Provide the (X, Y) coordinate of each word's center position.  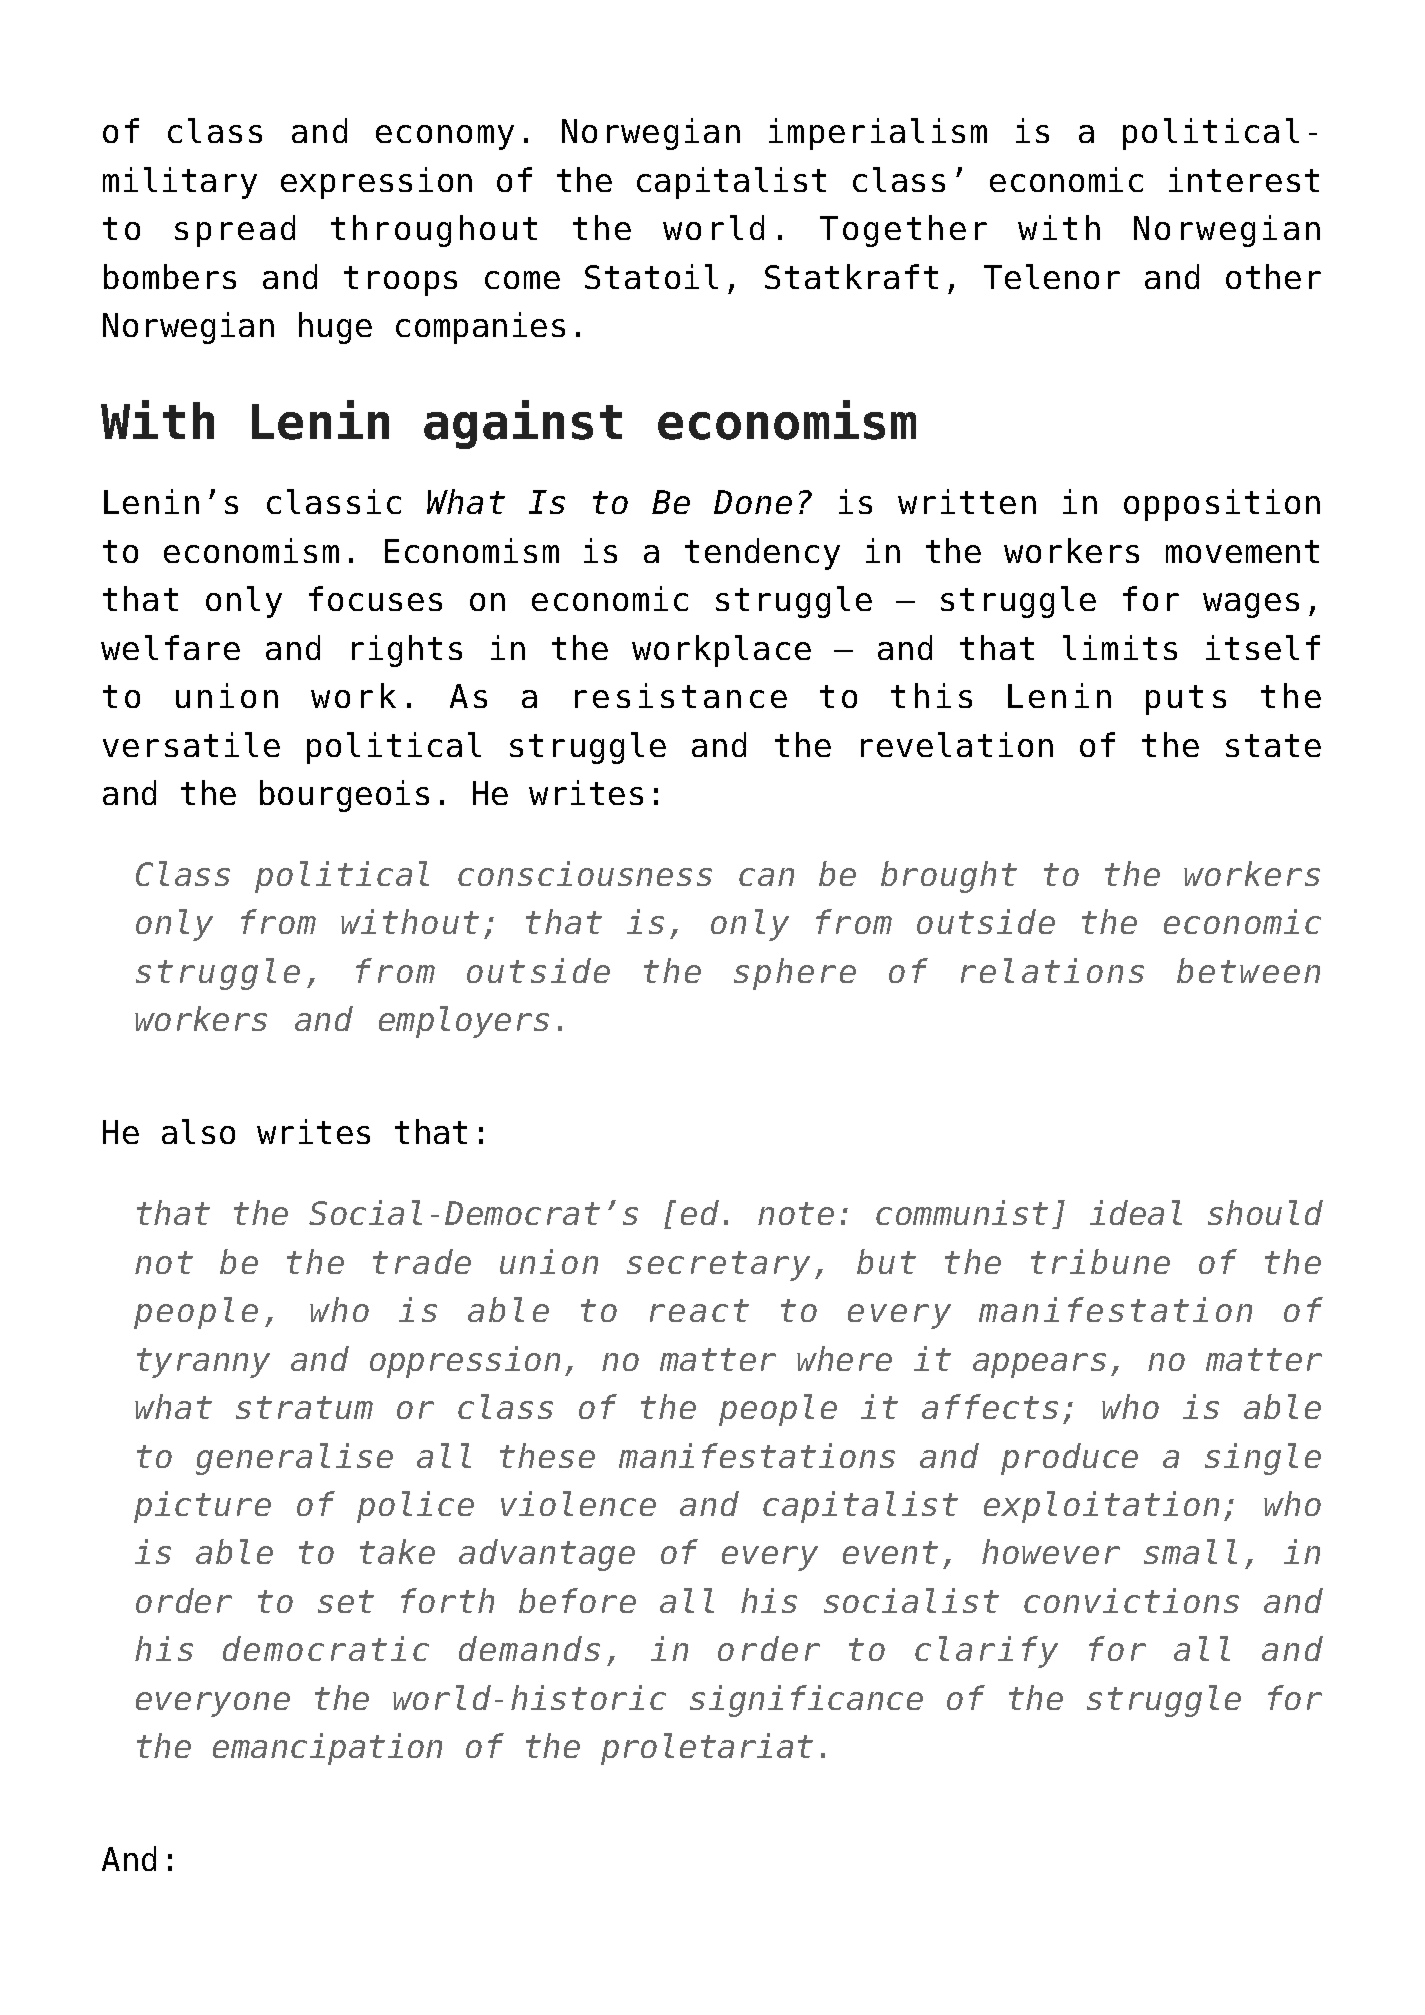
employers (464, 1022)
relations (1052, 970)
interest (1244, 179)
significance (806, 1701)
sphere (795, 974)
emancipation (327, 1749)
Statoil (651, 276)
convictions (1131, 1600)
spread (235, 231)
